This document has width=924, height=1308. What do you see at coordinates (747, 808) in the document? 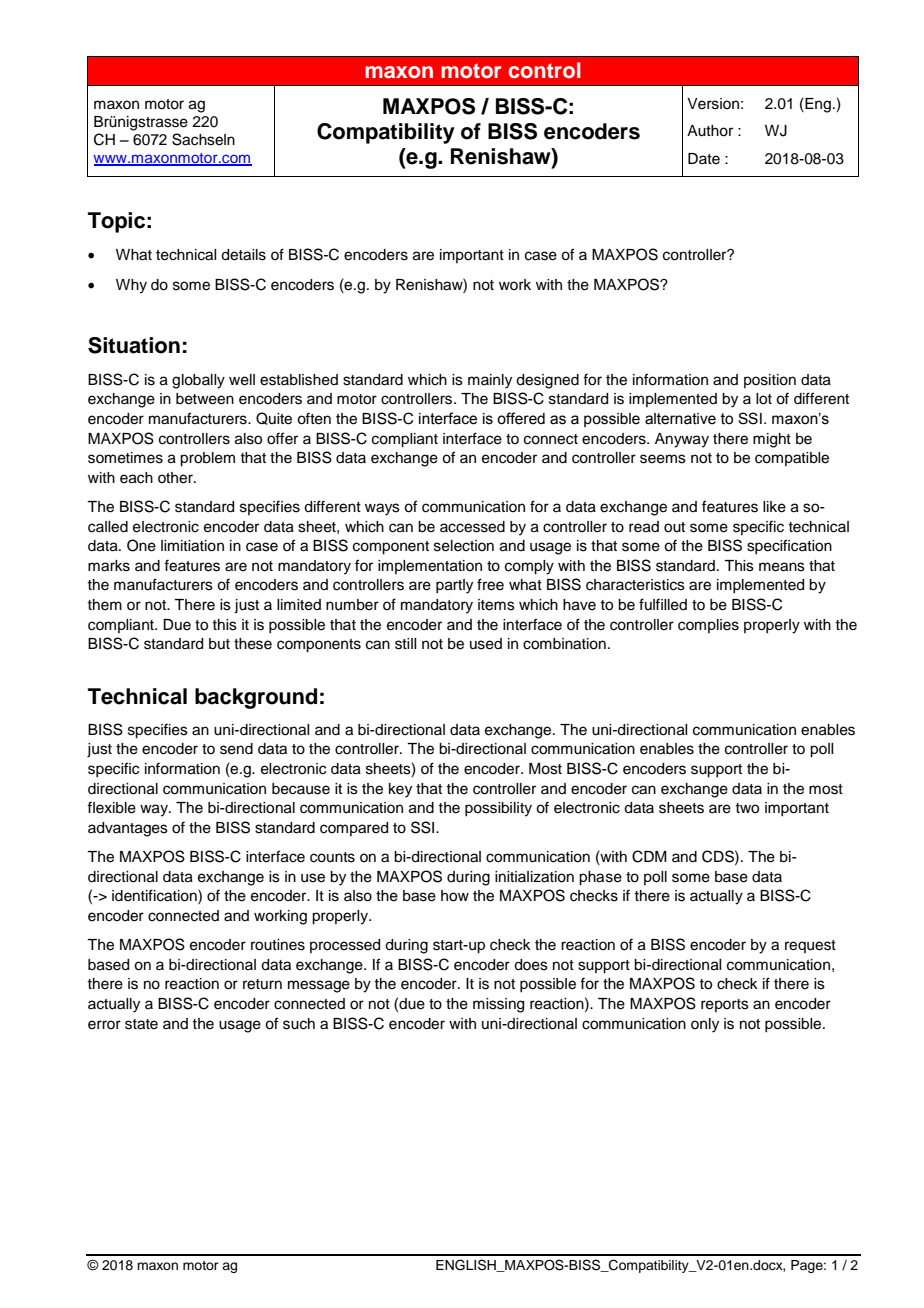
I see `two` at bounding box center [747, 808].
